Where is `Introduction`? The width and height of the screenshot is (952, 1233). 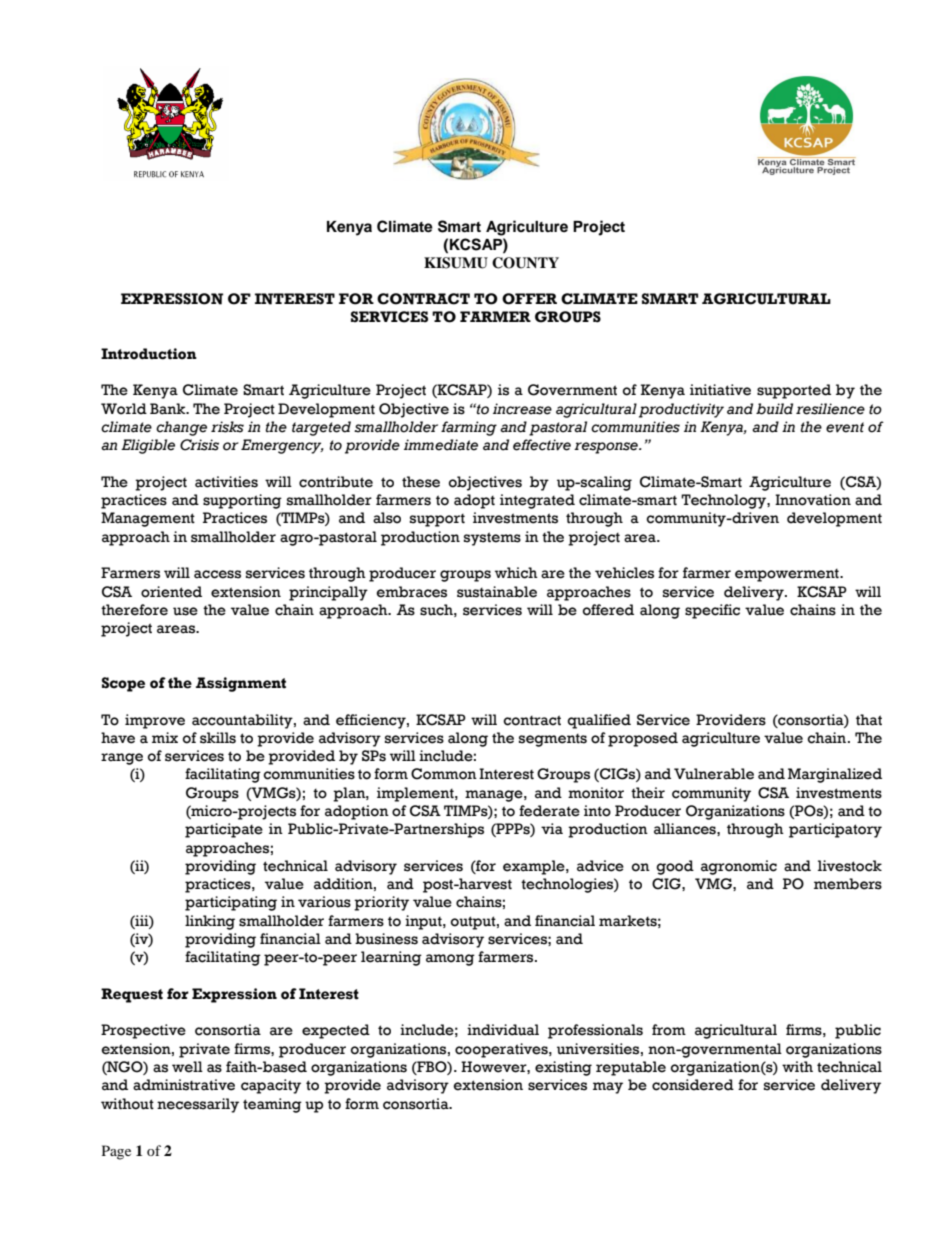
Introduction is located at coordinates (149, 354).
